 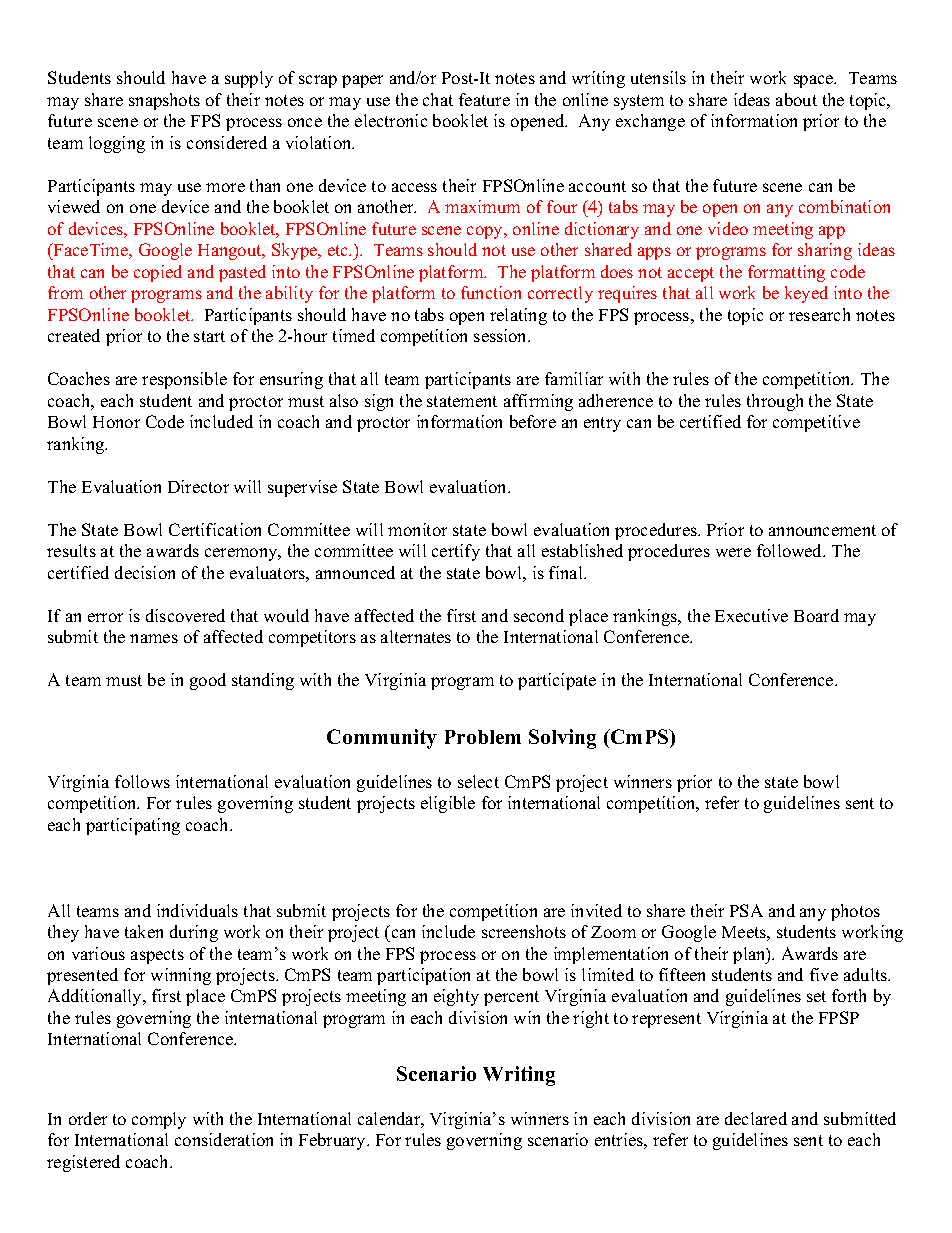 What do you see at coordinates (751, 615) in the screenshot?
I see `Executive` at bounding box center [751, 615].
